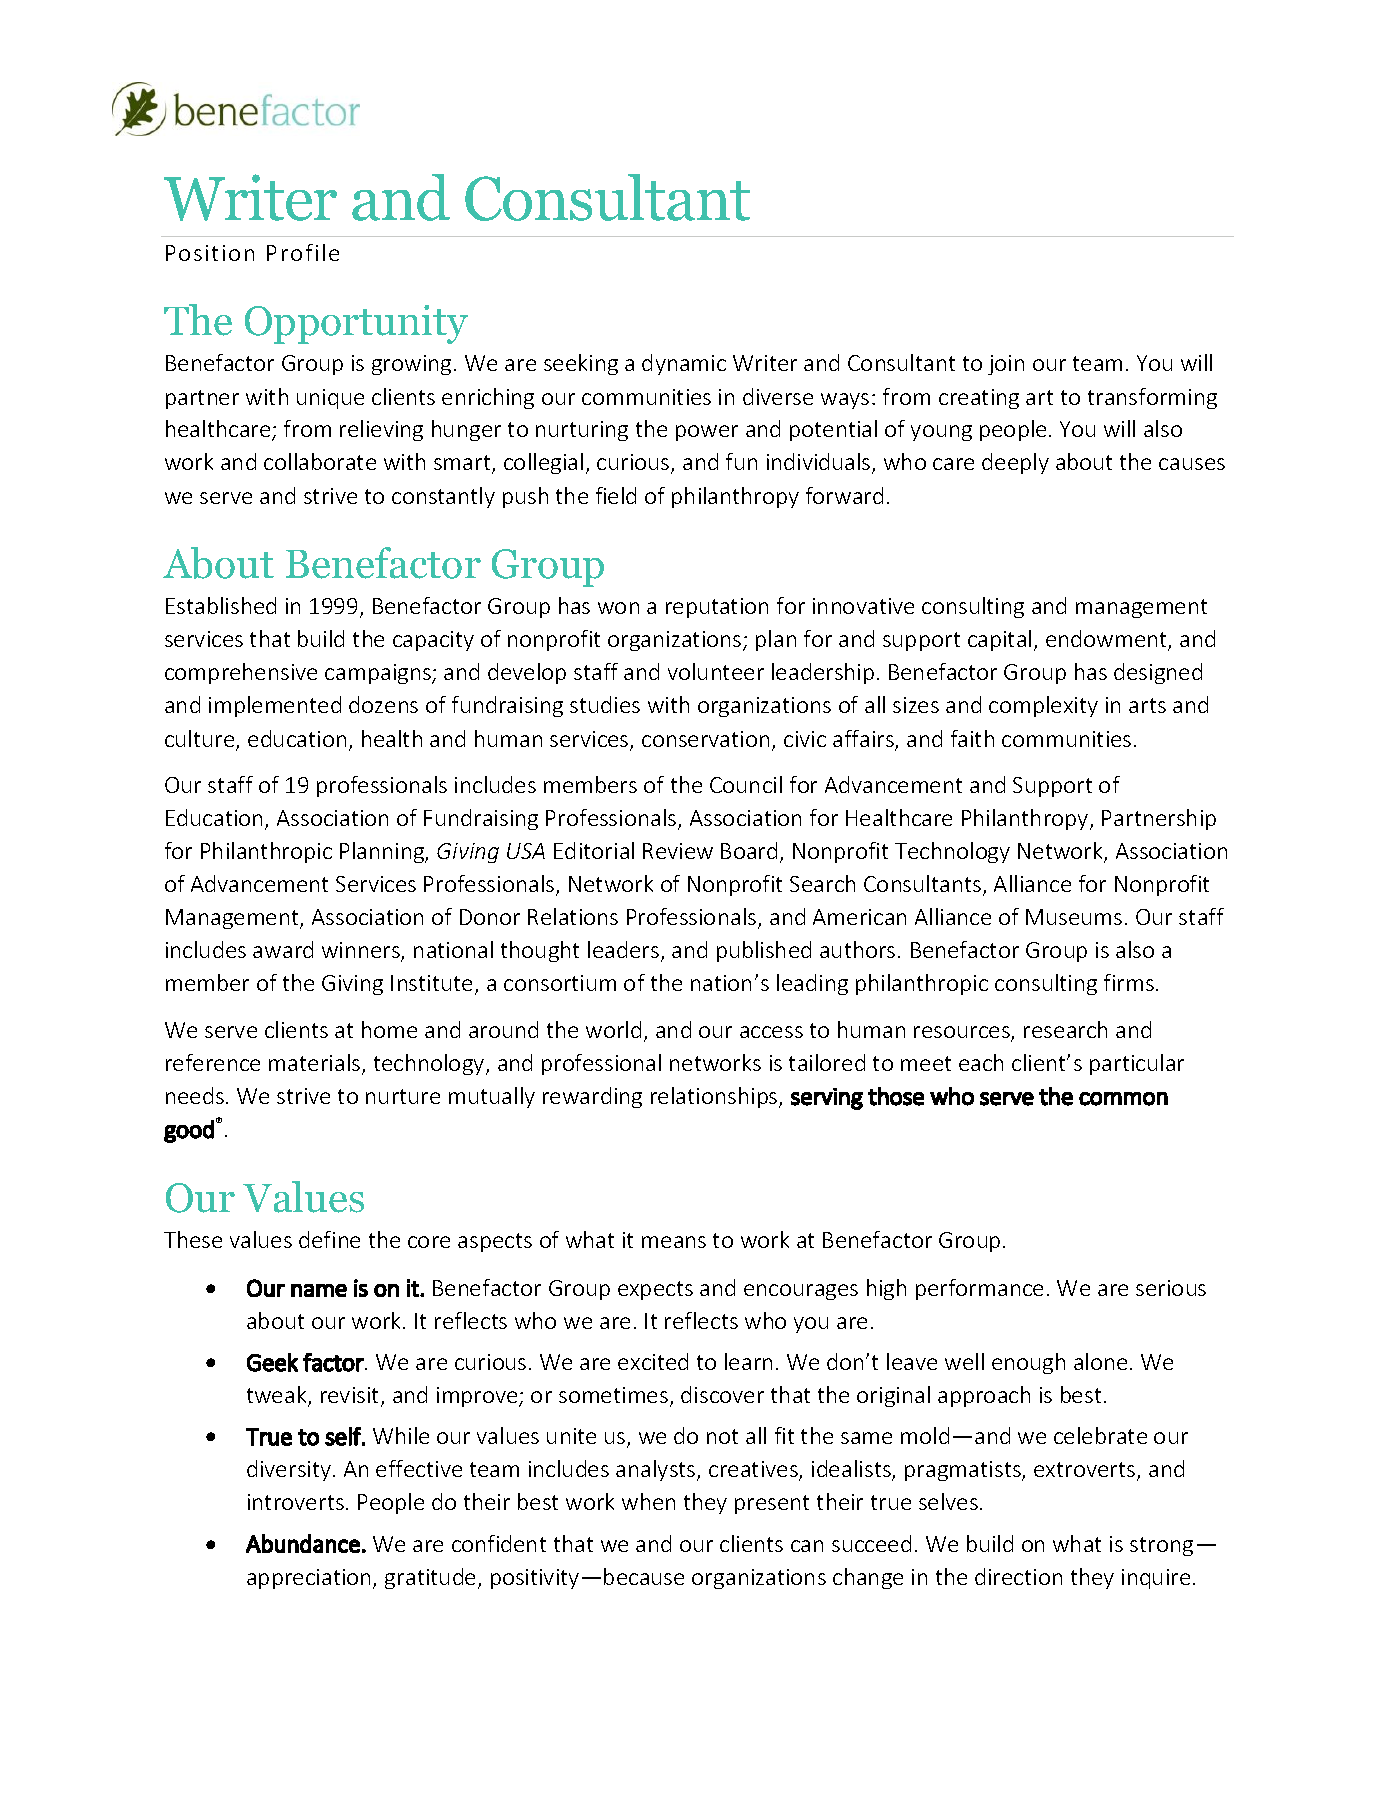 The image size is (1395, 1805). What do you see at coordinates (1006, 365) in the screenshot?
I see `join` at bounding box center [1006, 365].
